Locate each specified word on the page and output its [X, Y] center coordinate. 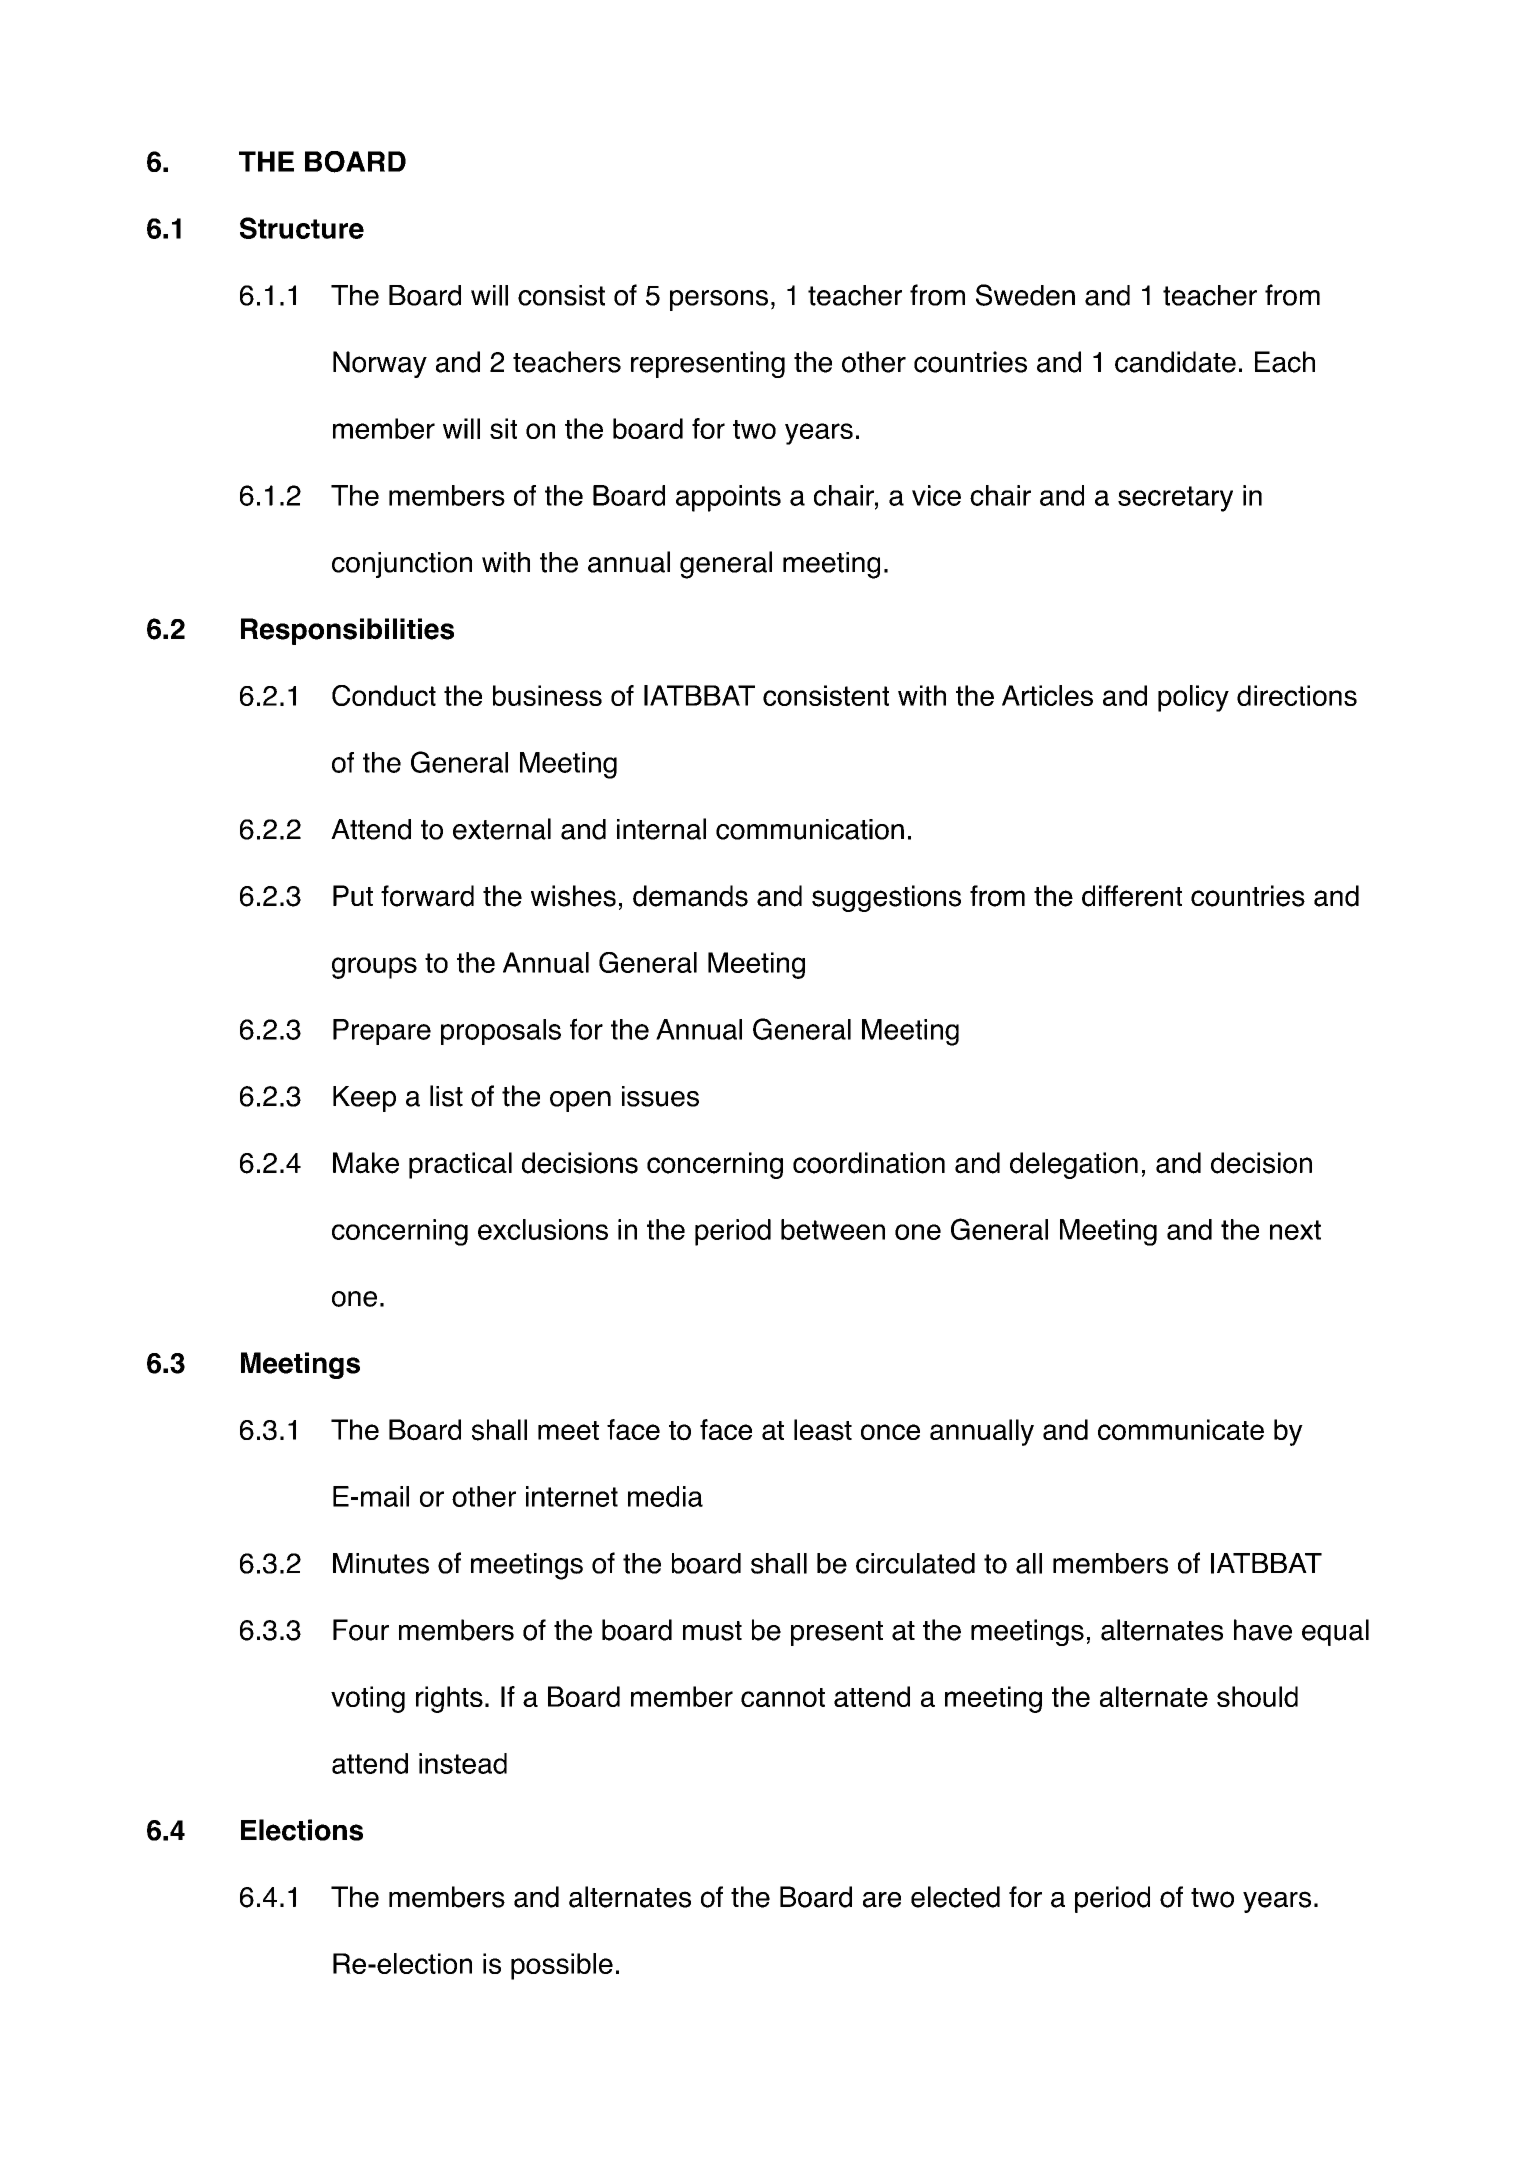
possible [562, 1966]
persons [719, 300]
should [1257, 1696]
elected [955, 1897]
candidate [1175, 362]
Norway [380, 364]
